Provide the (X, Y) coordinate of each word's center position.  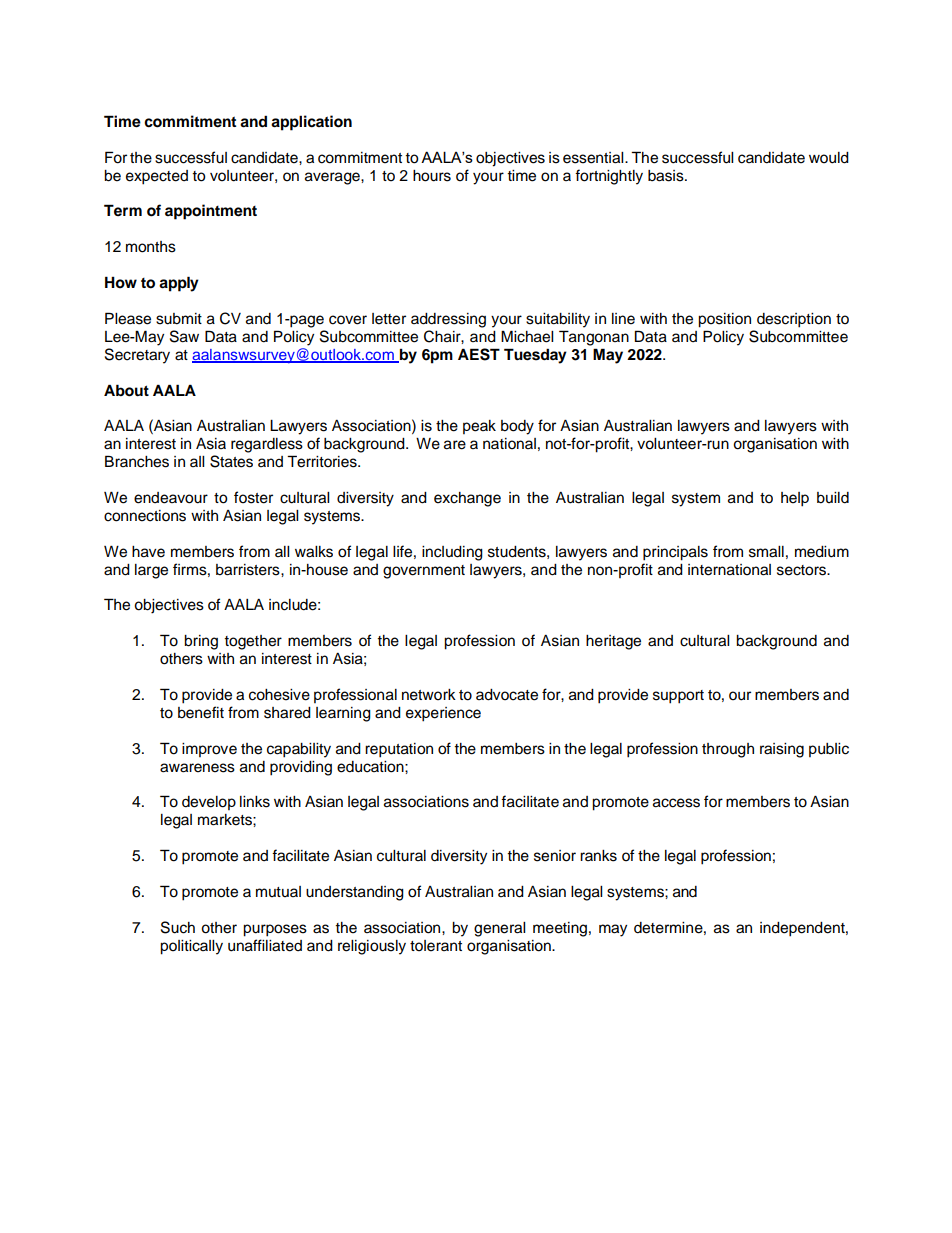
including (452, 553)
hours (432, 176)
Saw (184, 336)
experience (443, 714)
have (148, 552)
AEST (479, 354)
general (499, 929)
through (728, 750)
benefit (201, 712)
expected (157, 177)
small (766, 552)
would (829, 158)
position (724, 320)
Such (178, 927)
